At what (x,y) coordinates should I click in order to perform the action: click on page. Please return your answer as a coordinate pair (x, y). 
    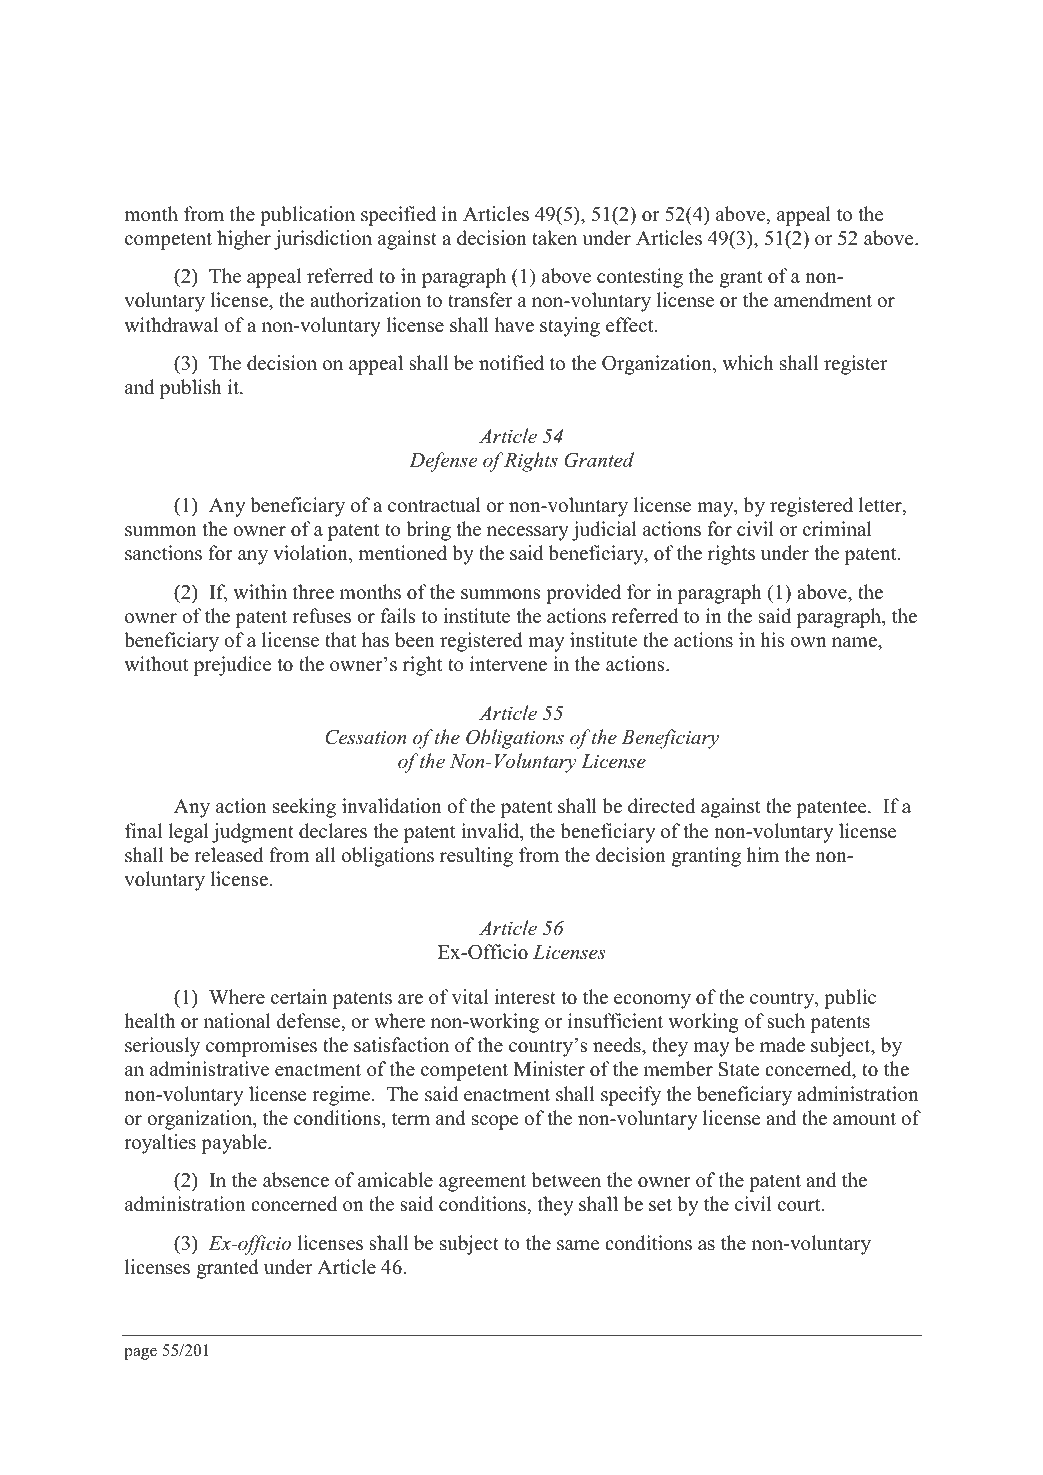
    Looking at the image, I should click on (140, 1354).
